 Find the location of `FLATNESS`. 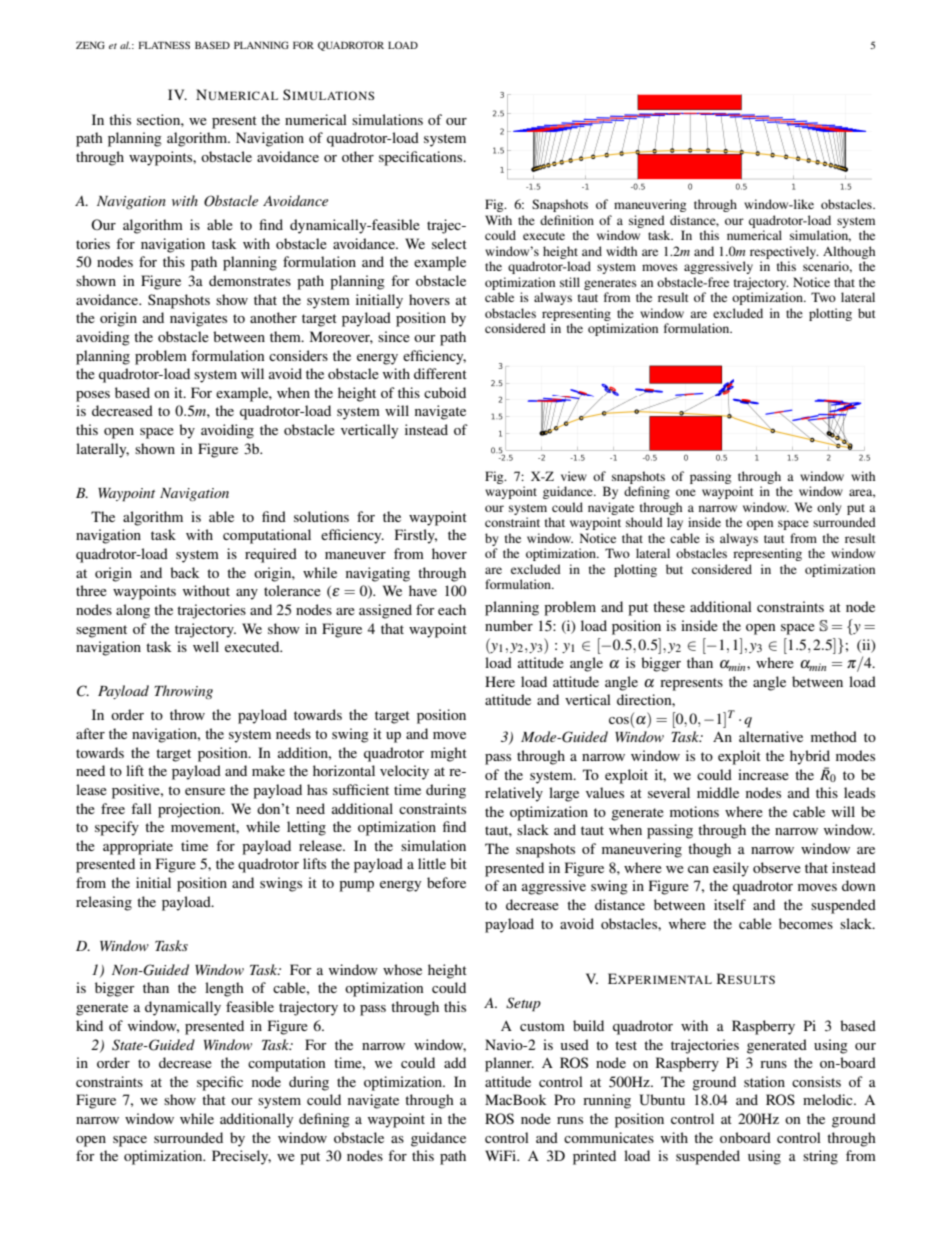

FLATNESS is located at coordinates (164, 45).
